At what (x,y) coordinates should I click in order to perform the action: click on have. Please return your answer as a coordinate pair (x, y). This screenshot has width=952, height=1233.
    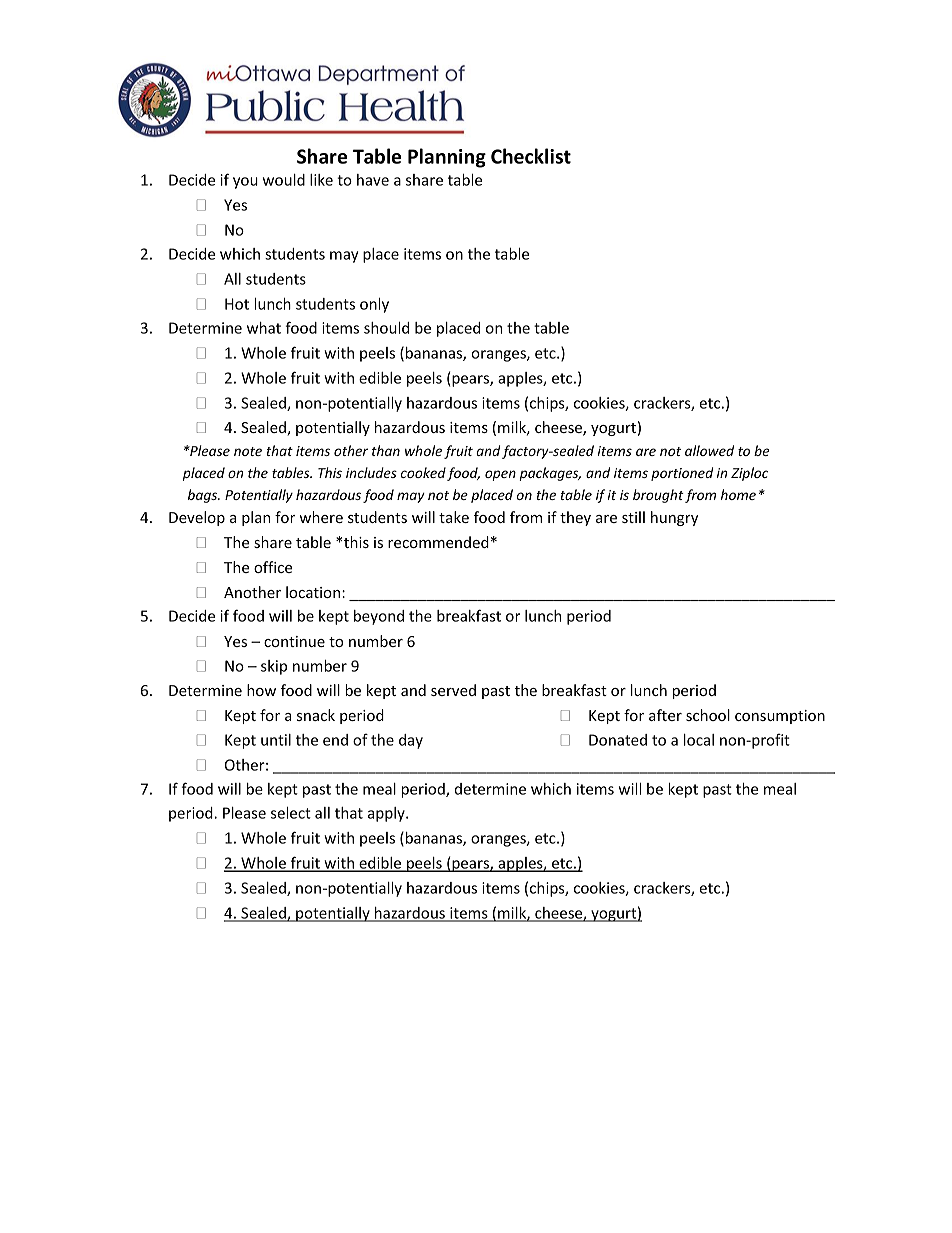
    Looking at the image, I should click on (373, 180).
